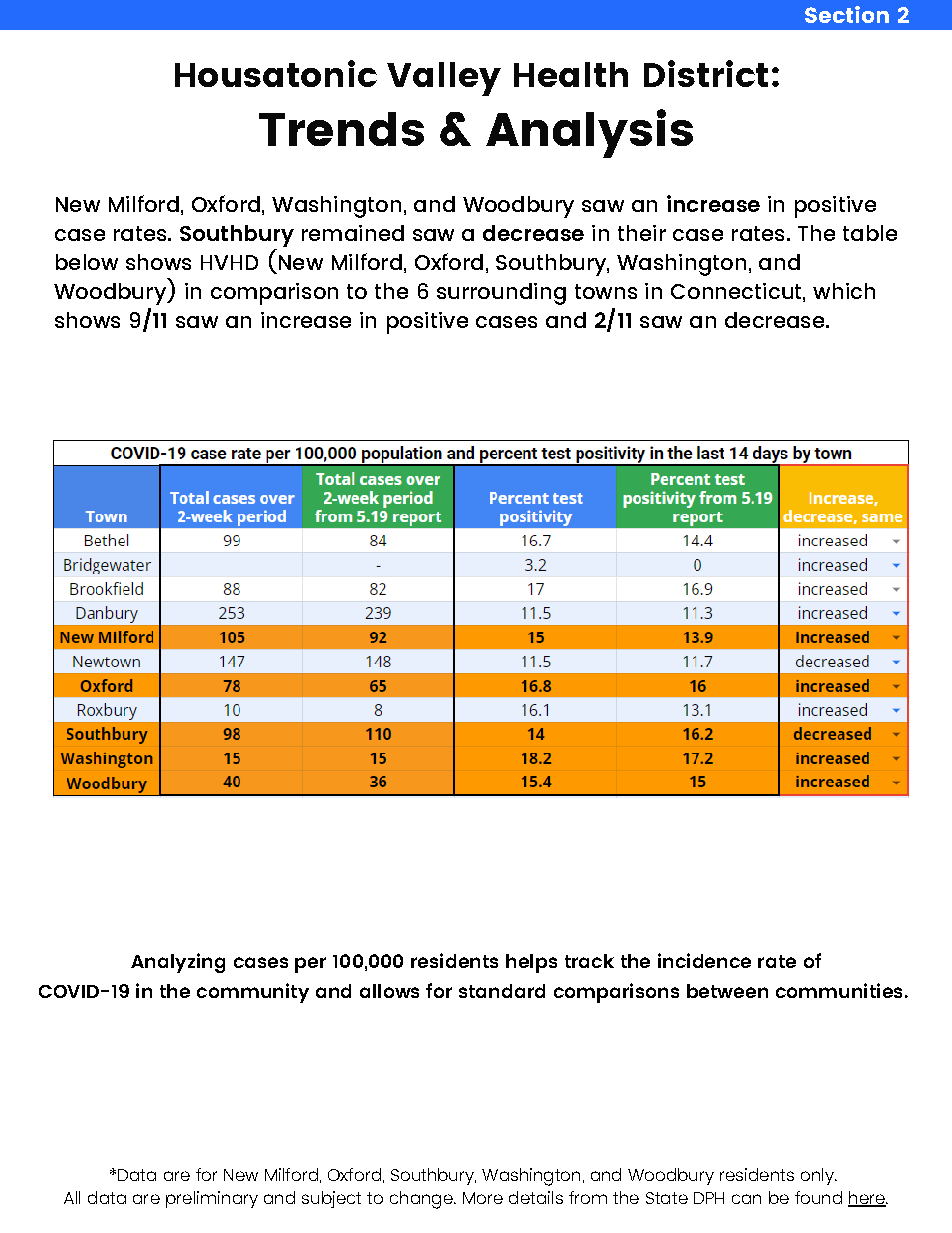 The height and width of the screenshot is (1233, 952). Describe the element at coordinates (706, 73) in the screenshot. I see `District` at that location.
